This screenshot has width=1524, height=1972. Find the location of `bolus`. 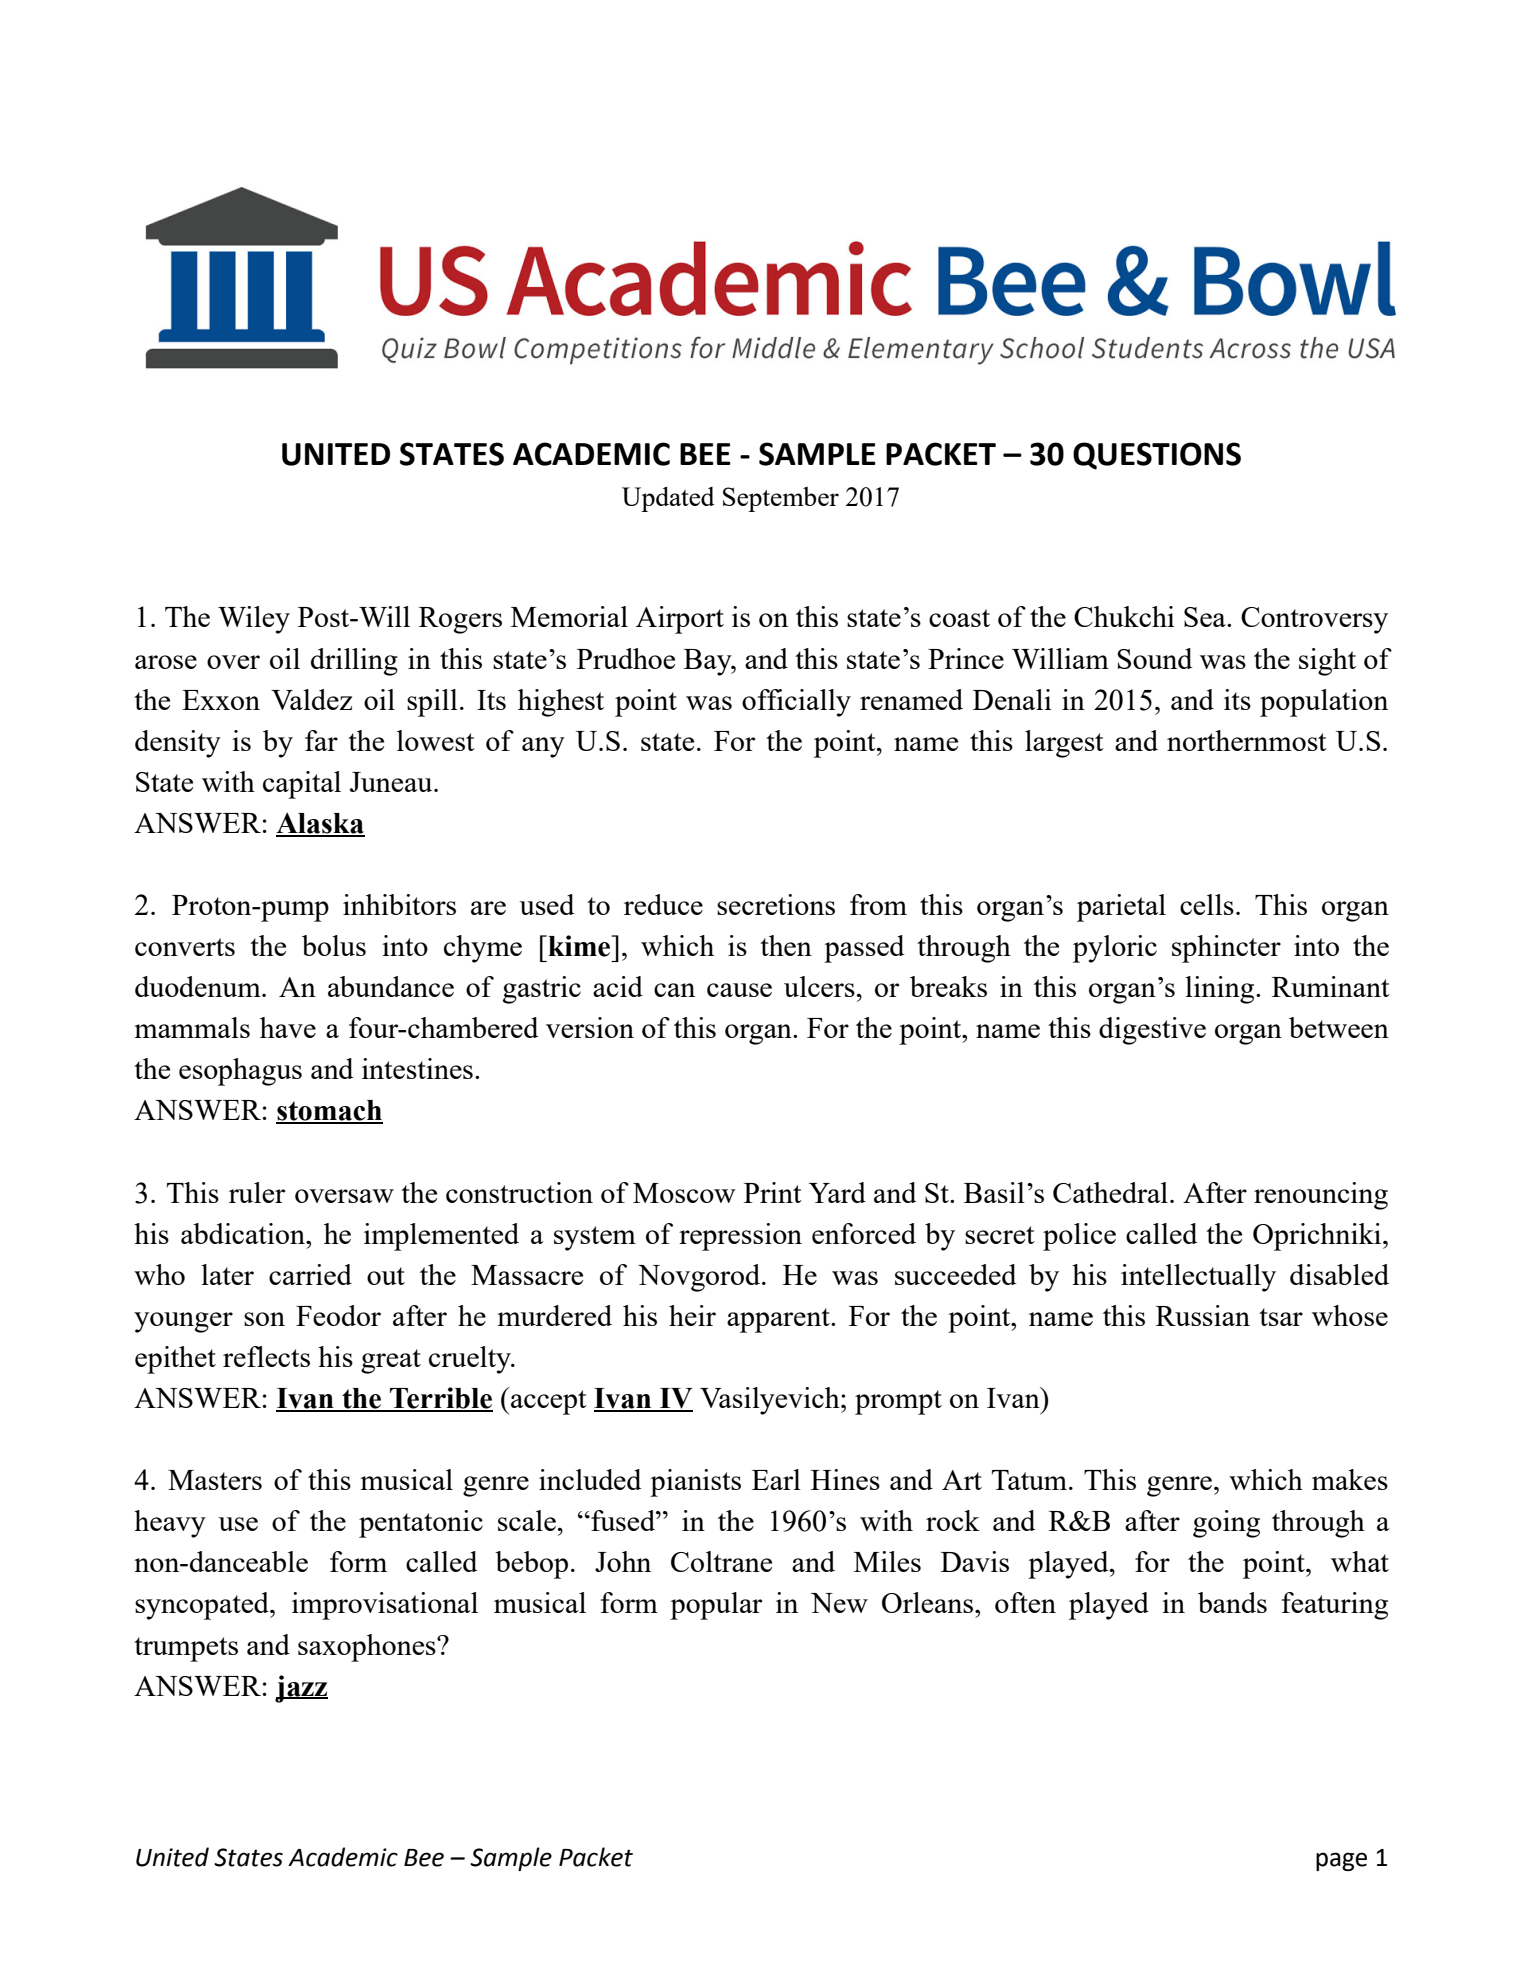

bolus is located at coordinates (334, 945).
